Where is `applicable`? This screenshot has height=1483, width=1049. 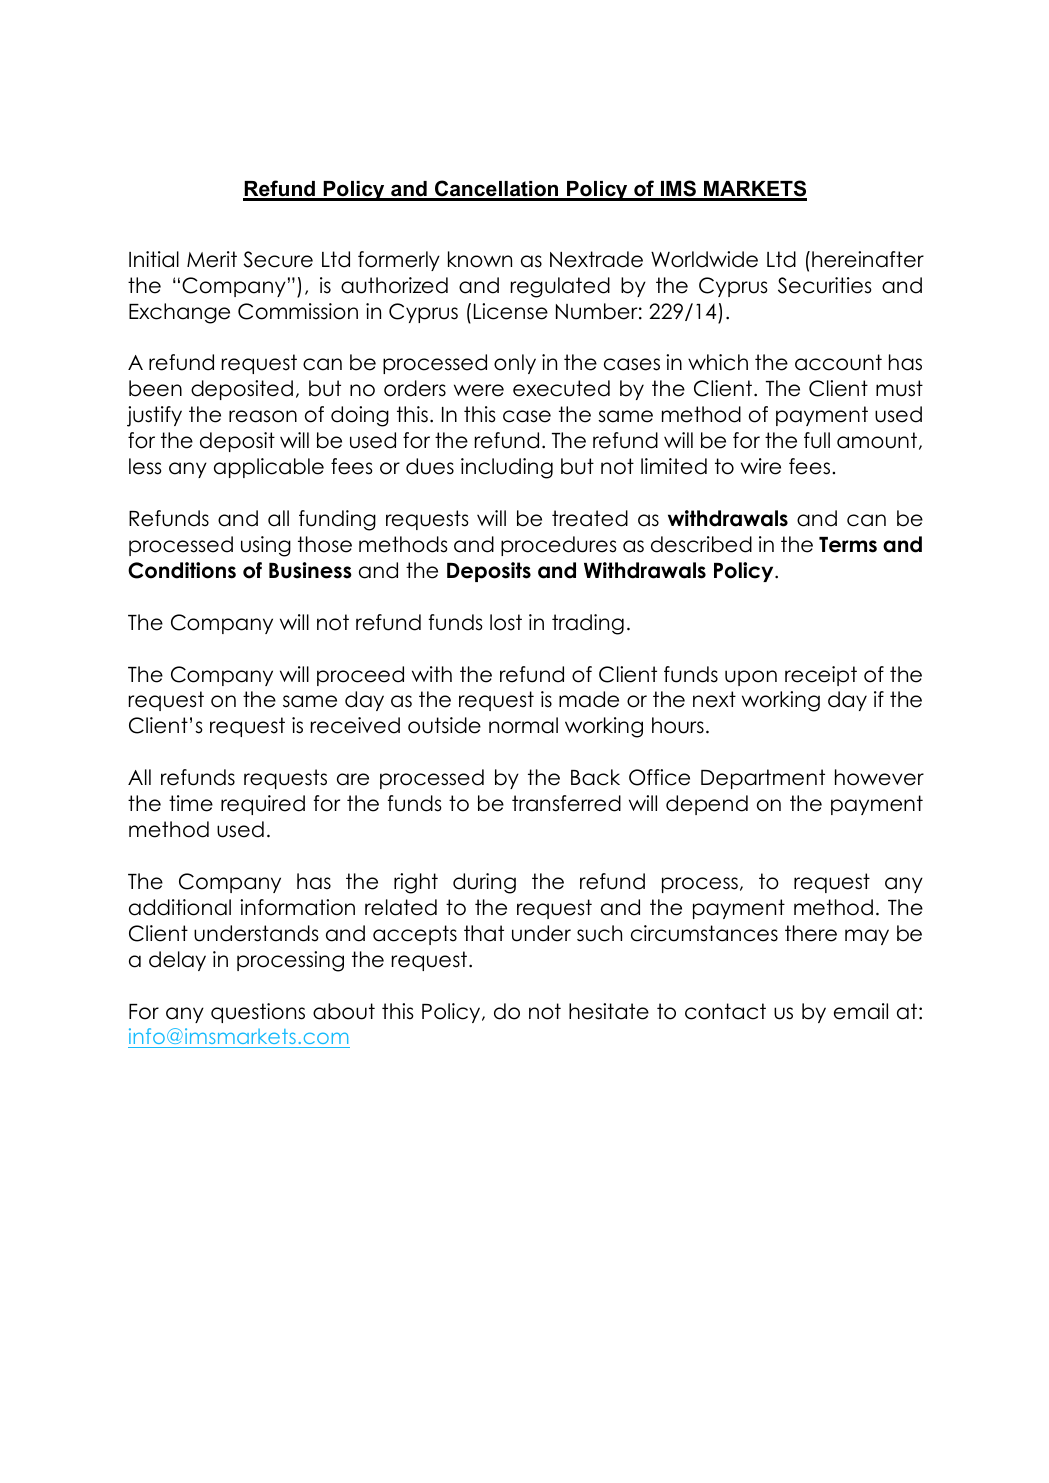
applicable is located at coordinates (269, 468).
